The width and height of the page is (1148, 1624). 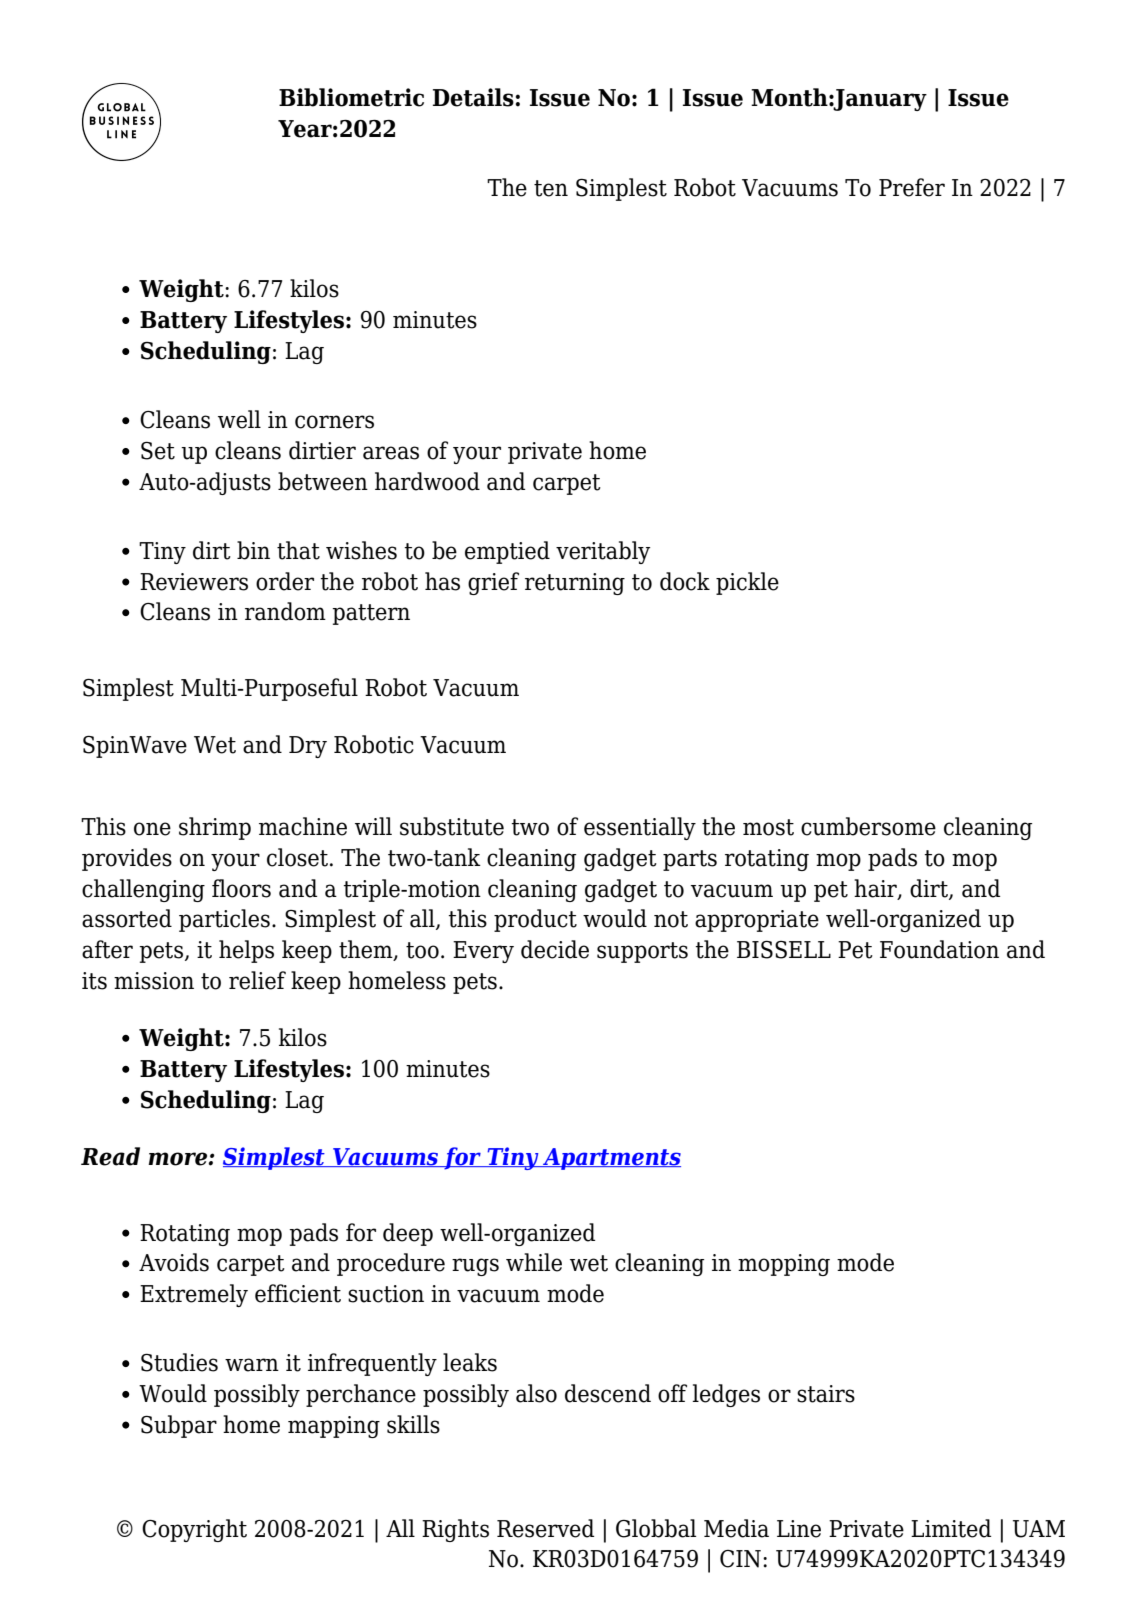 I want to click on Line, so click(x=799, y=1529).
